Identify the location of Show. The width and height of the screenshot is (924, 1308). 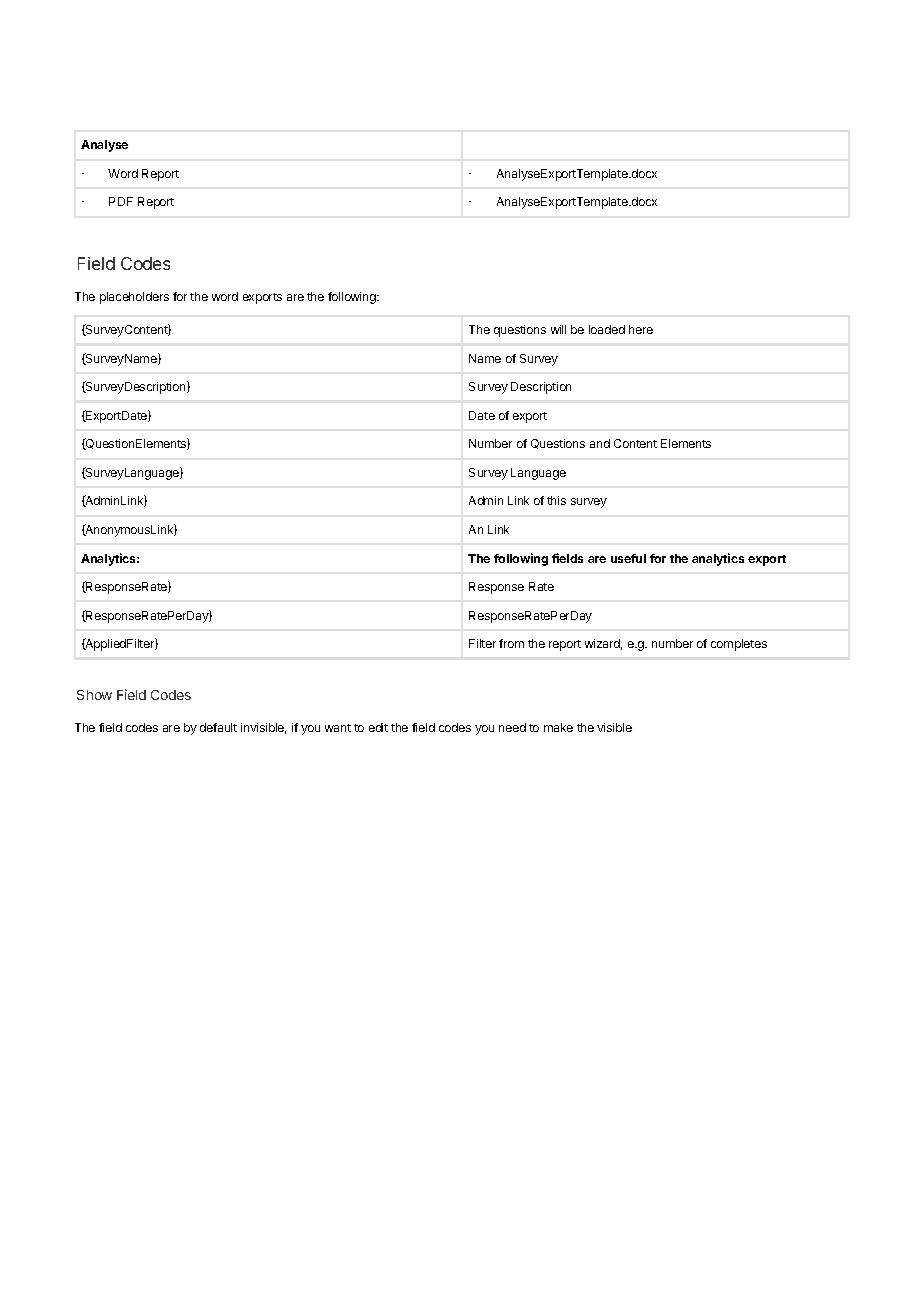
(94, 695).
